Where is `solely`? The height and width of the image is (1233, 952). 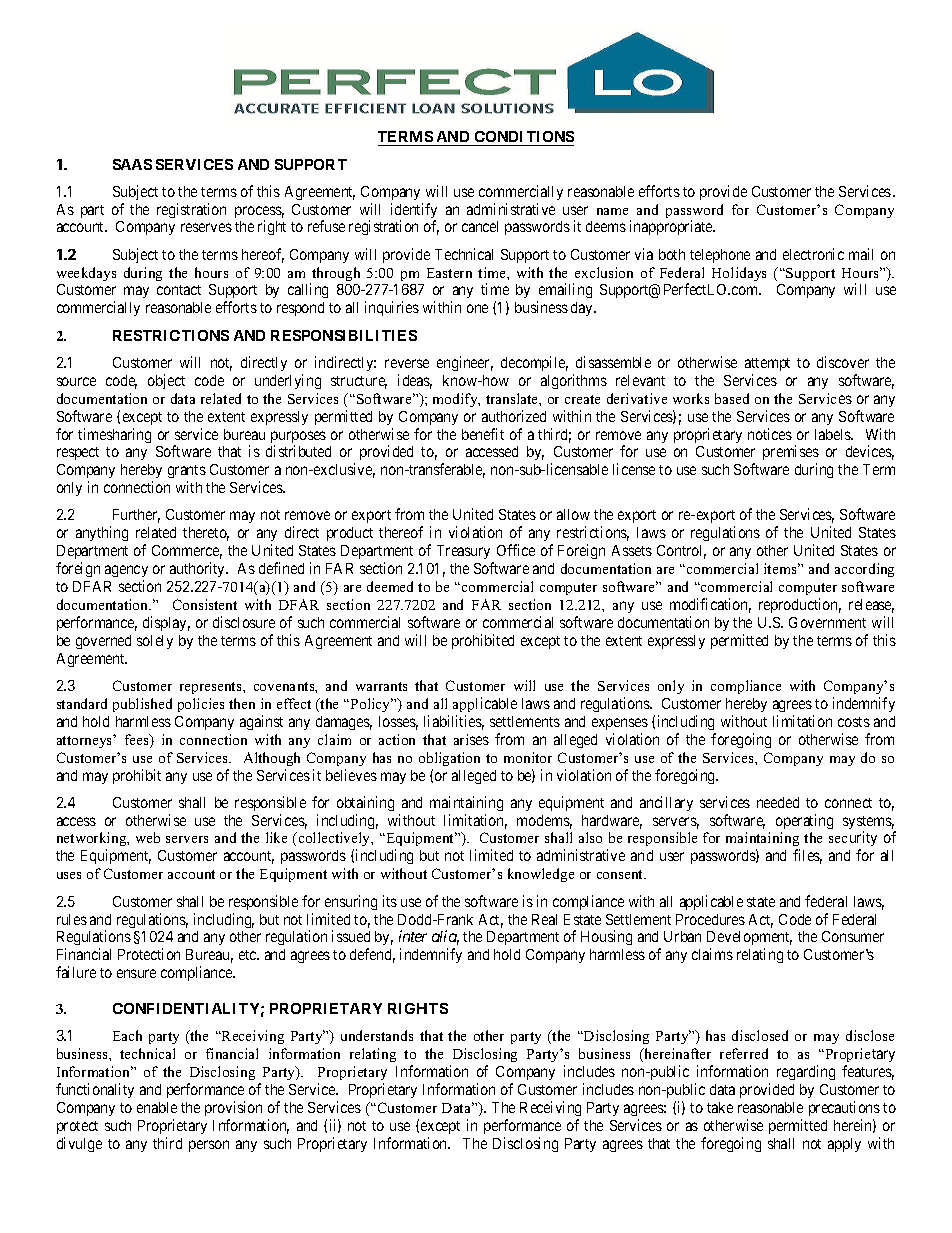 solely is located at coordinates (155, 642).
